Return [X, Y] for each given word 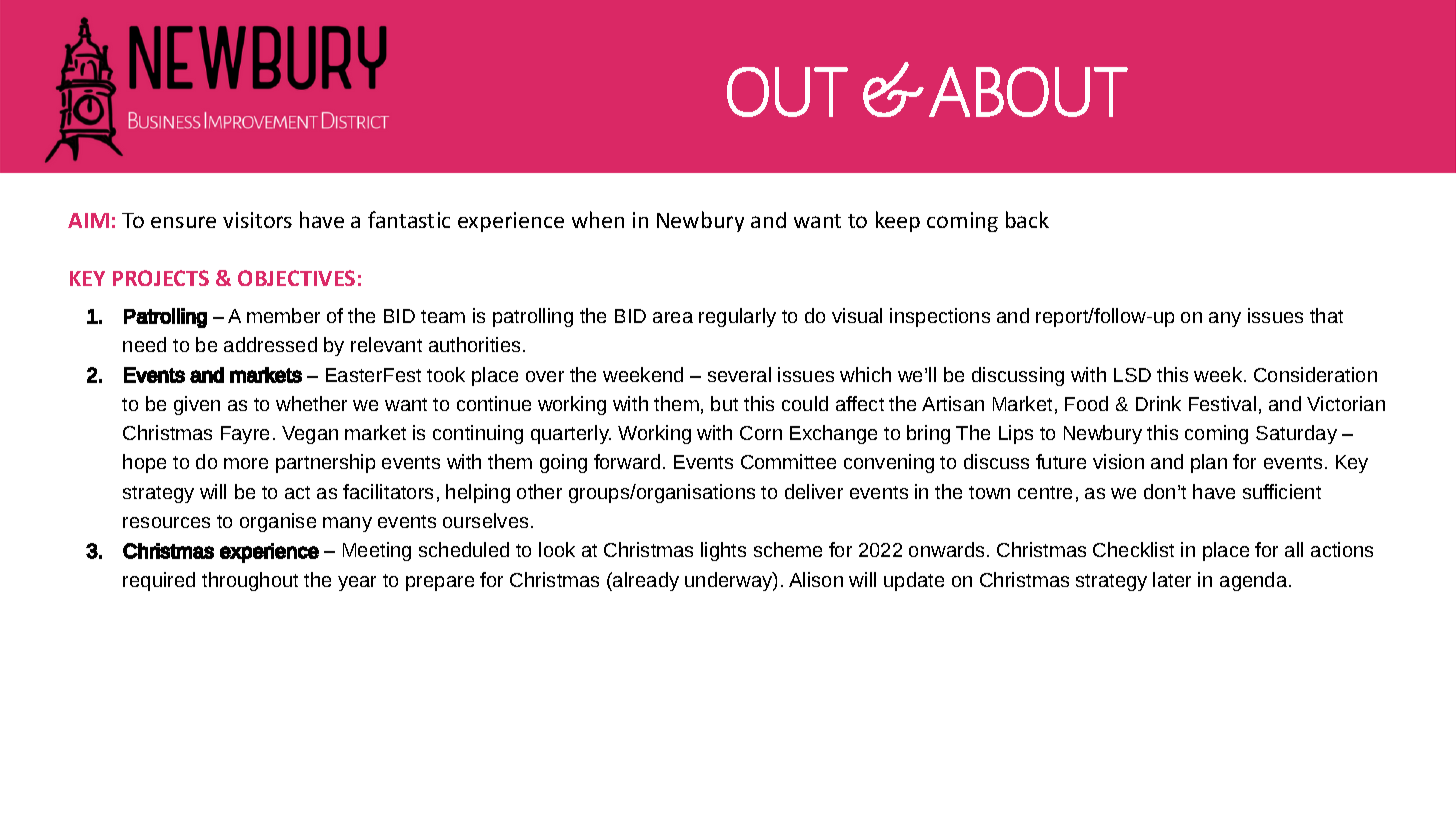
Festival [1222, 403]
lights [723, 551]
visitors [257, 220]
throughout [250, 581]
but [724, 403]
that [1326, 315]
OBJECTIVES [296, 278]
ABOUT [1028, 92]
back [1027, 219]
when [598, 219]
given [197, 405]
